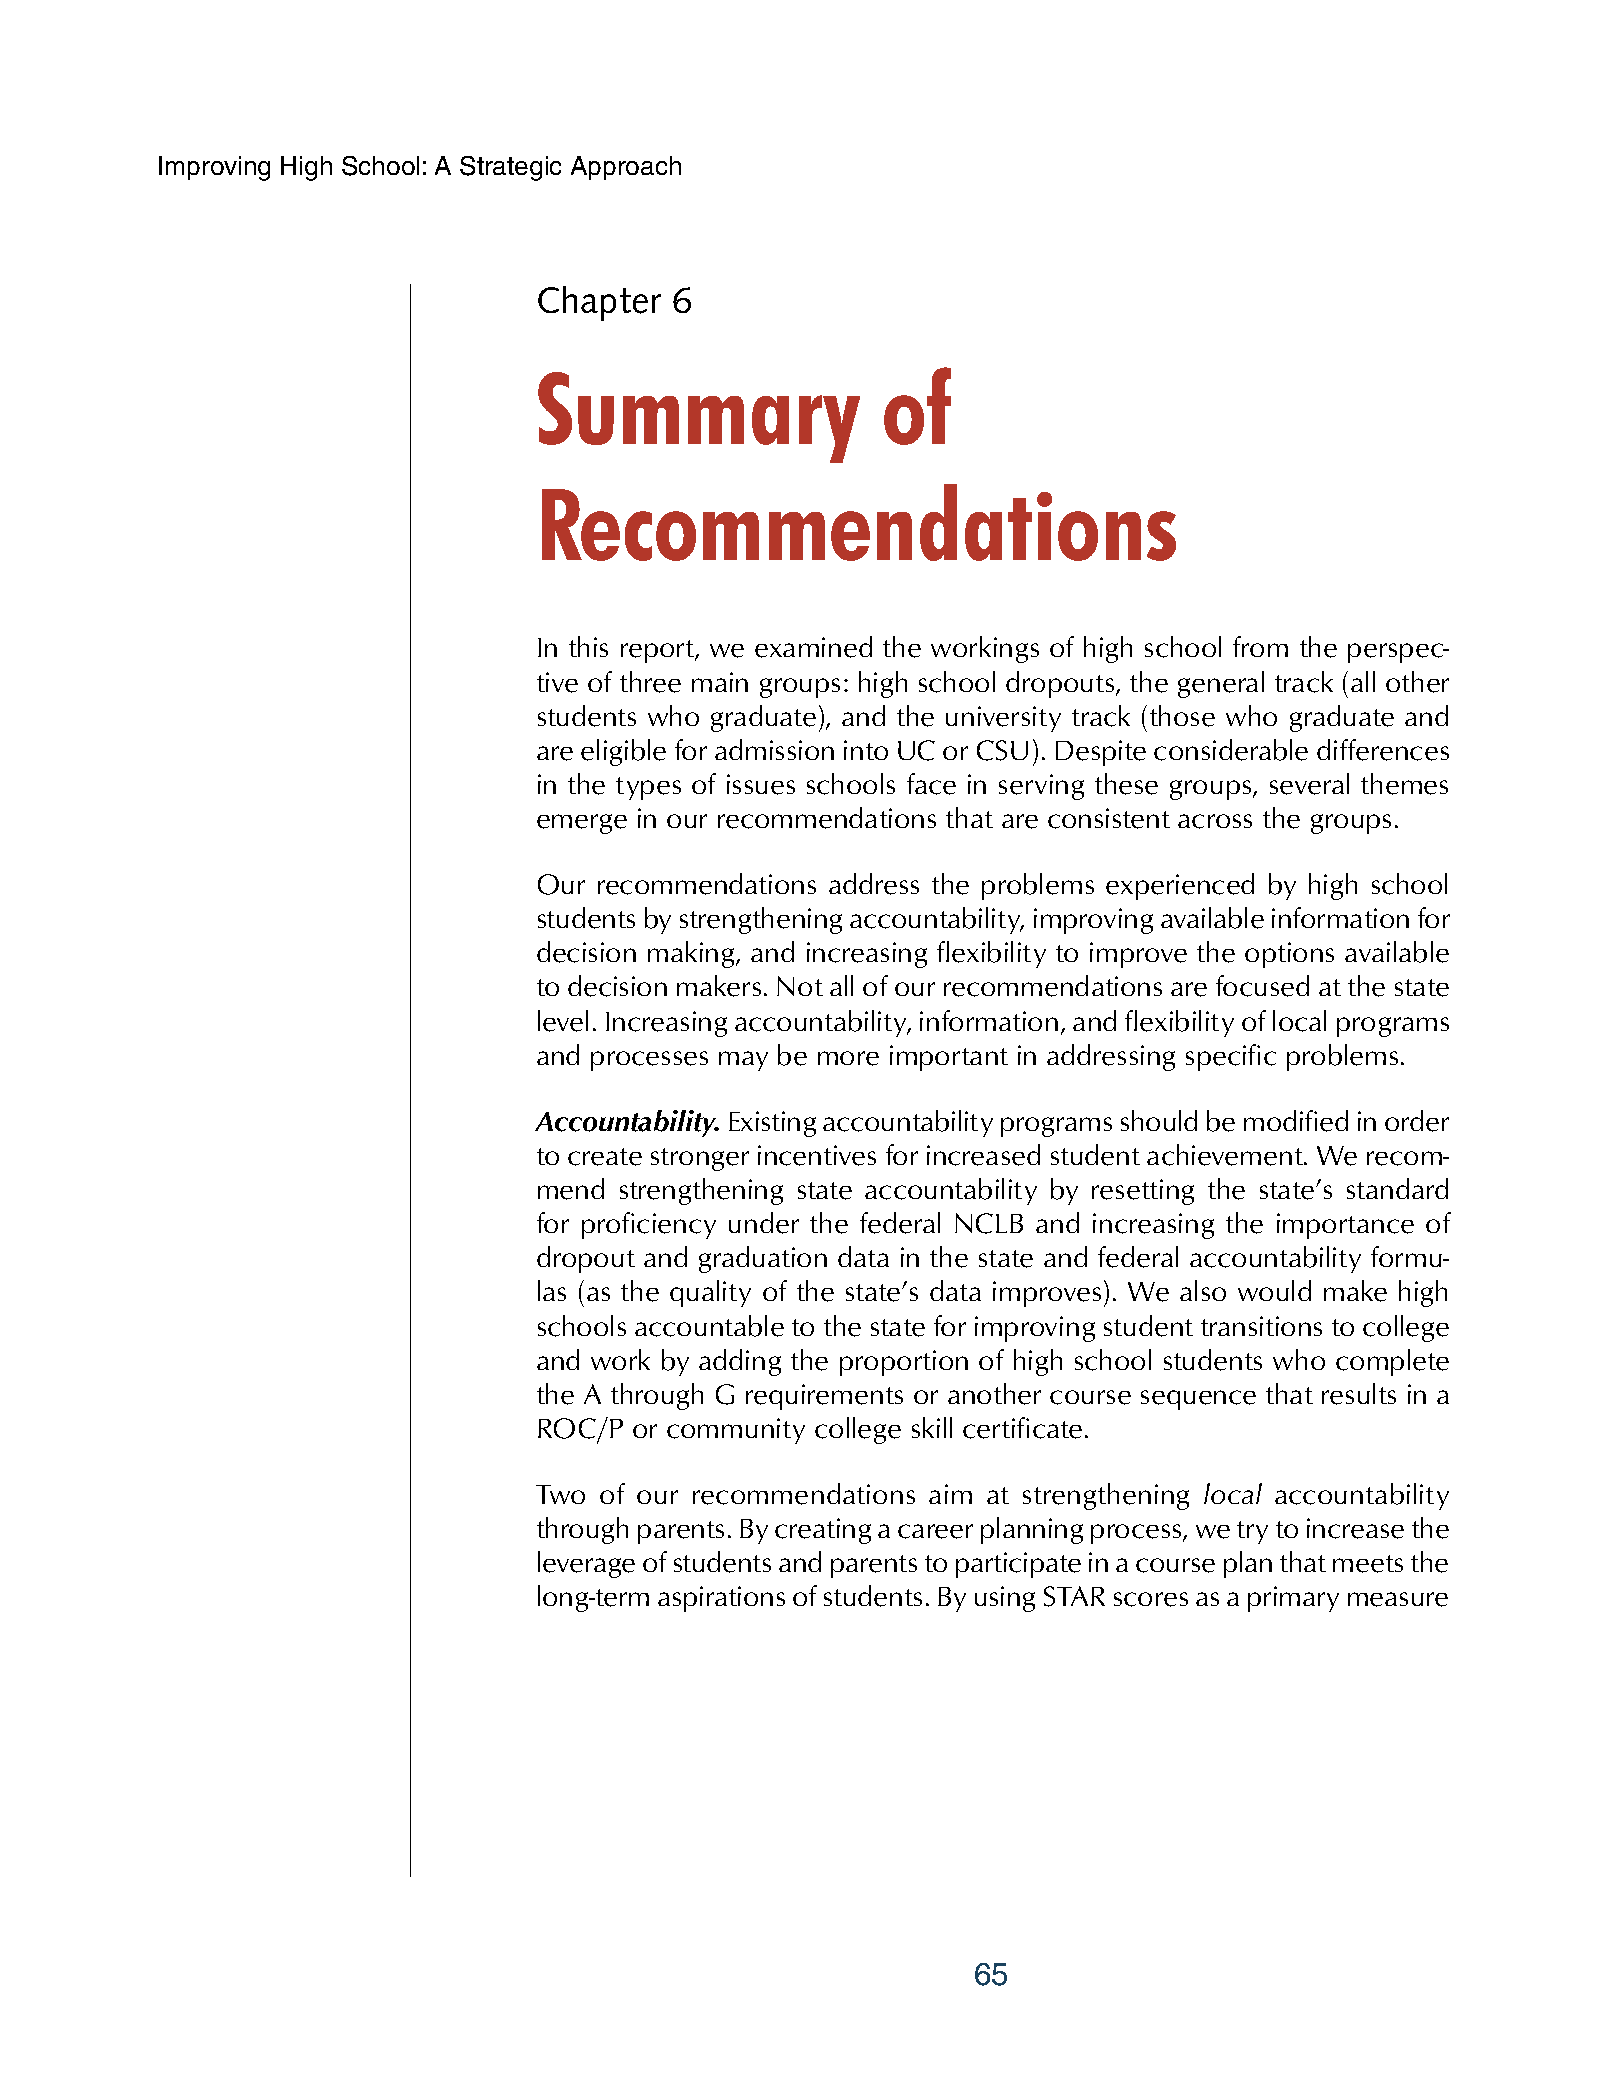  Describe the element at coordinates (626, 168) in the screenshot. I see `Approach` at that location.
